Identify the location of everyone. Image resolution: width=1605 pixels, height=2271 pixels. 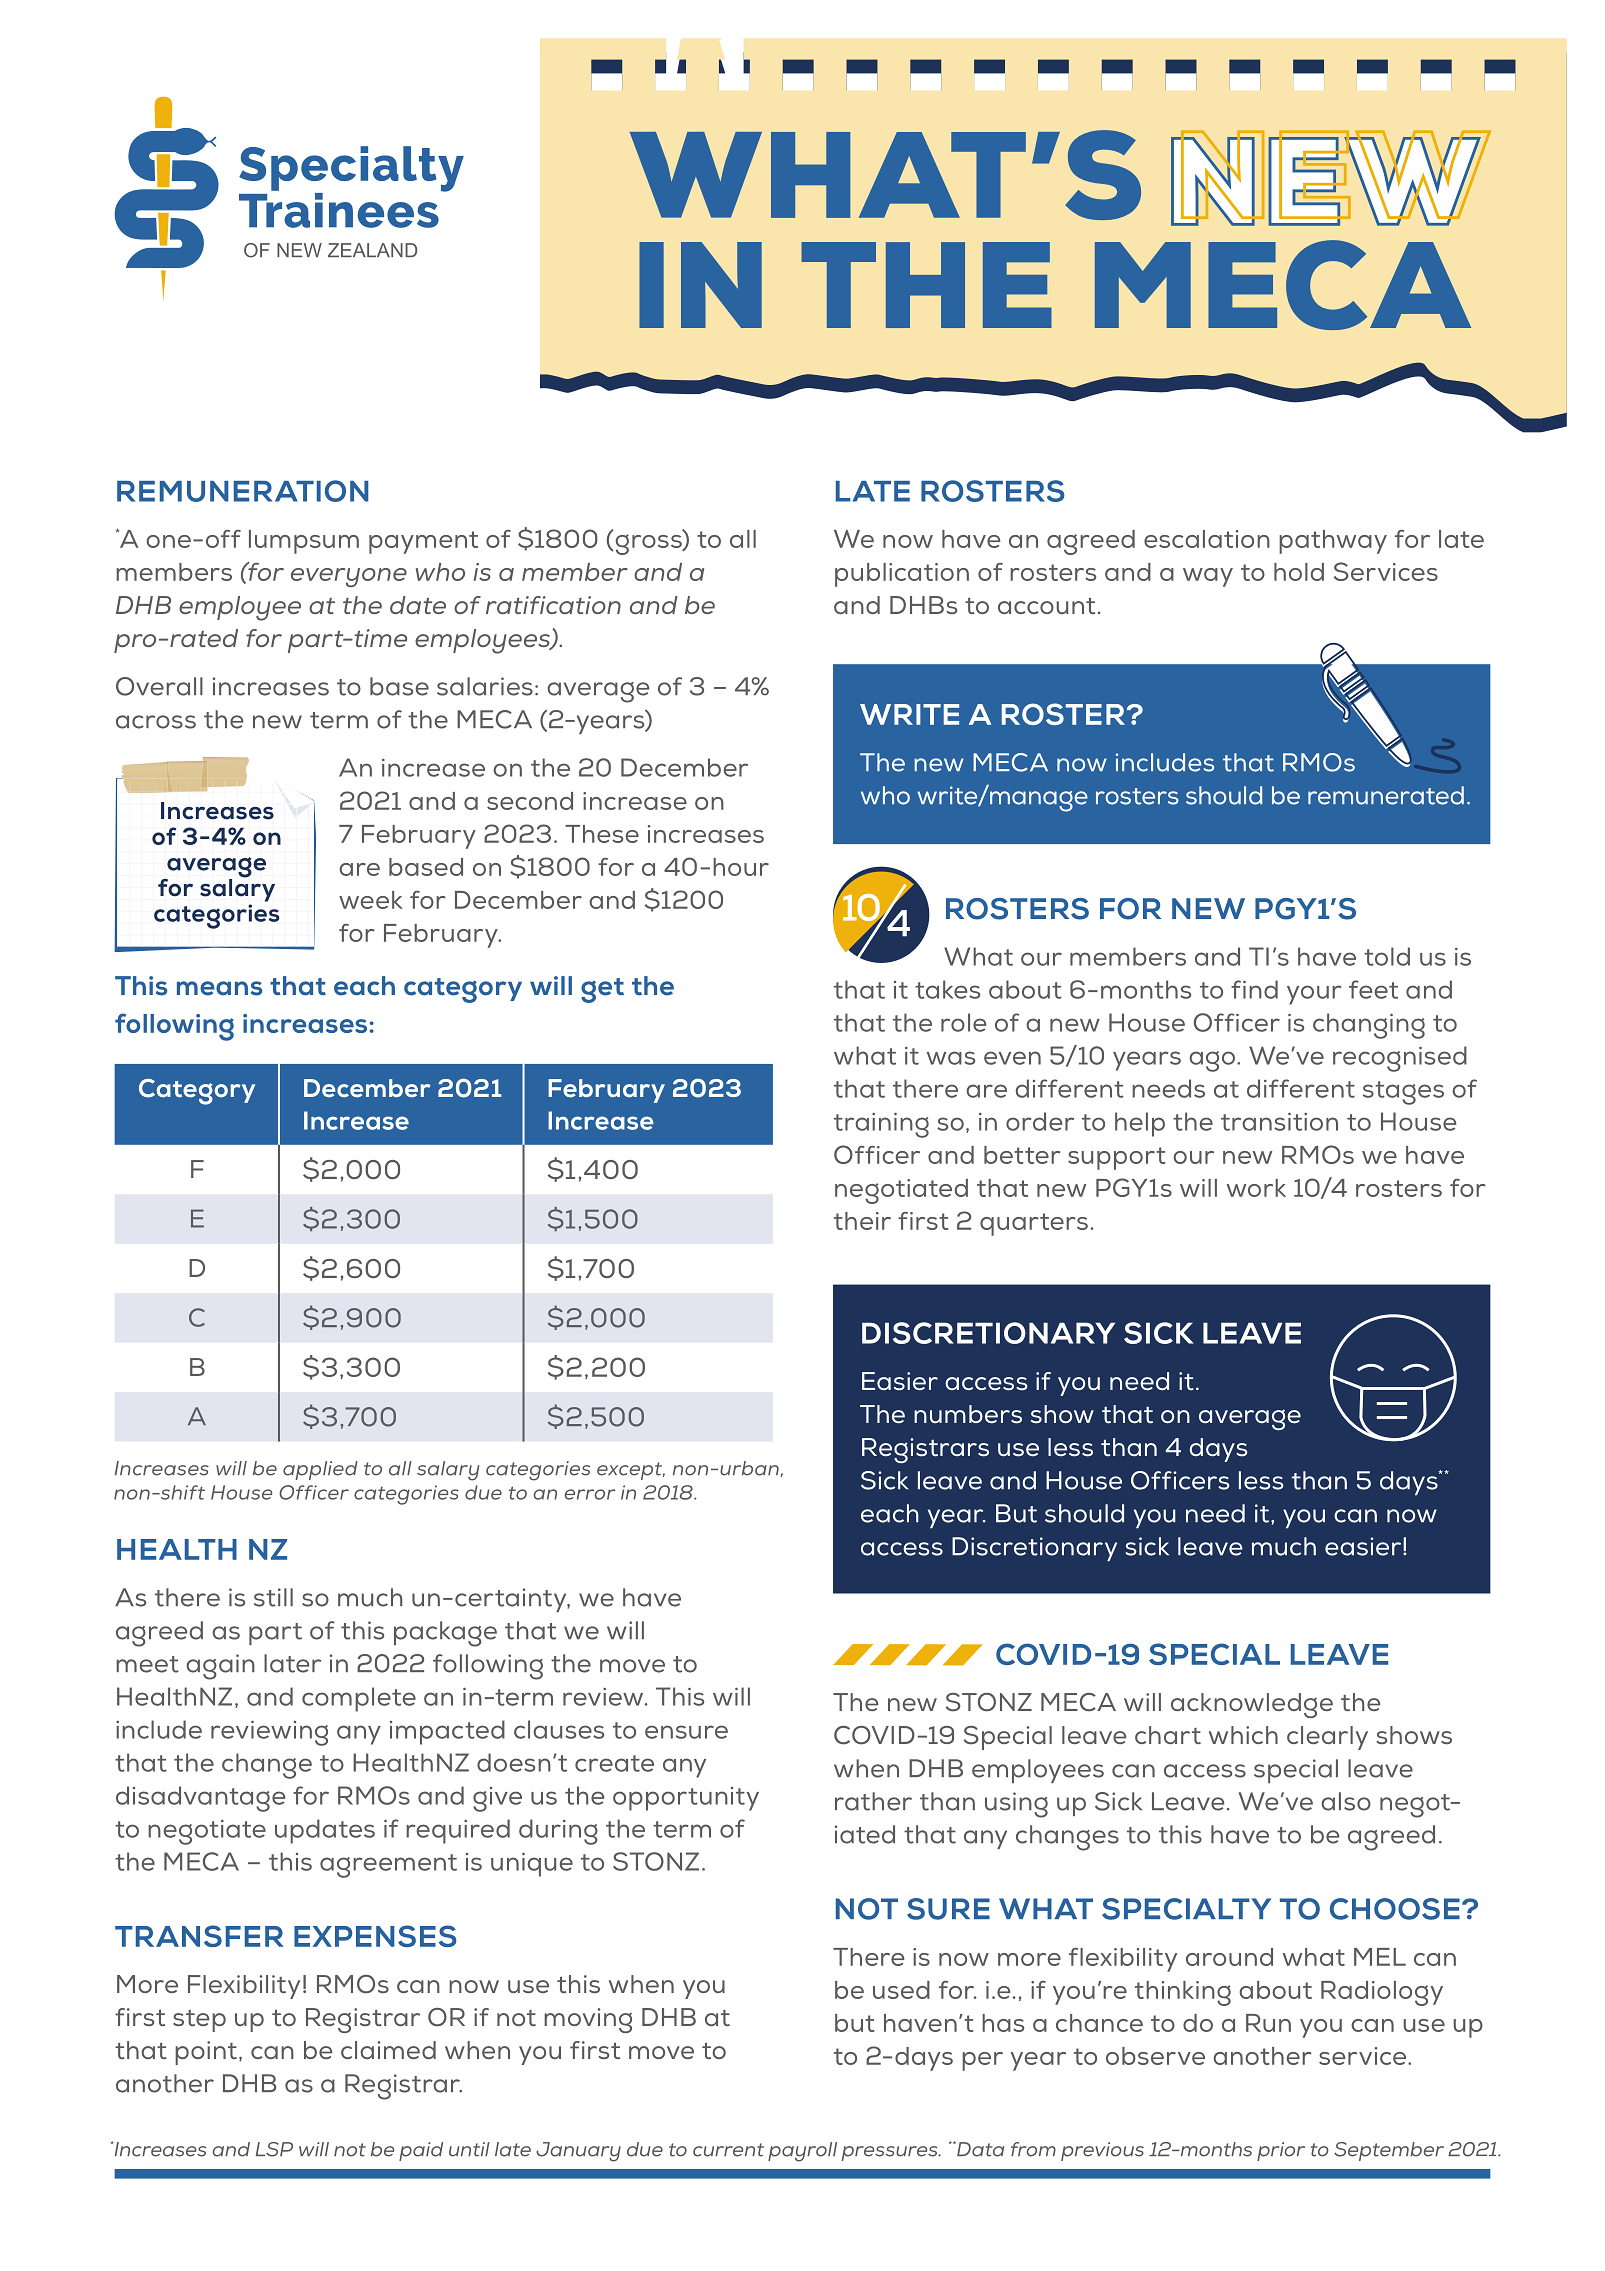
(349, 577).
